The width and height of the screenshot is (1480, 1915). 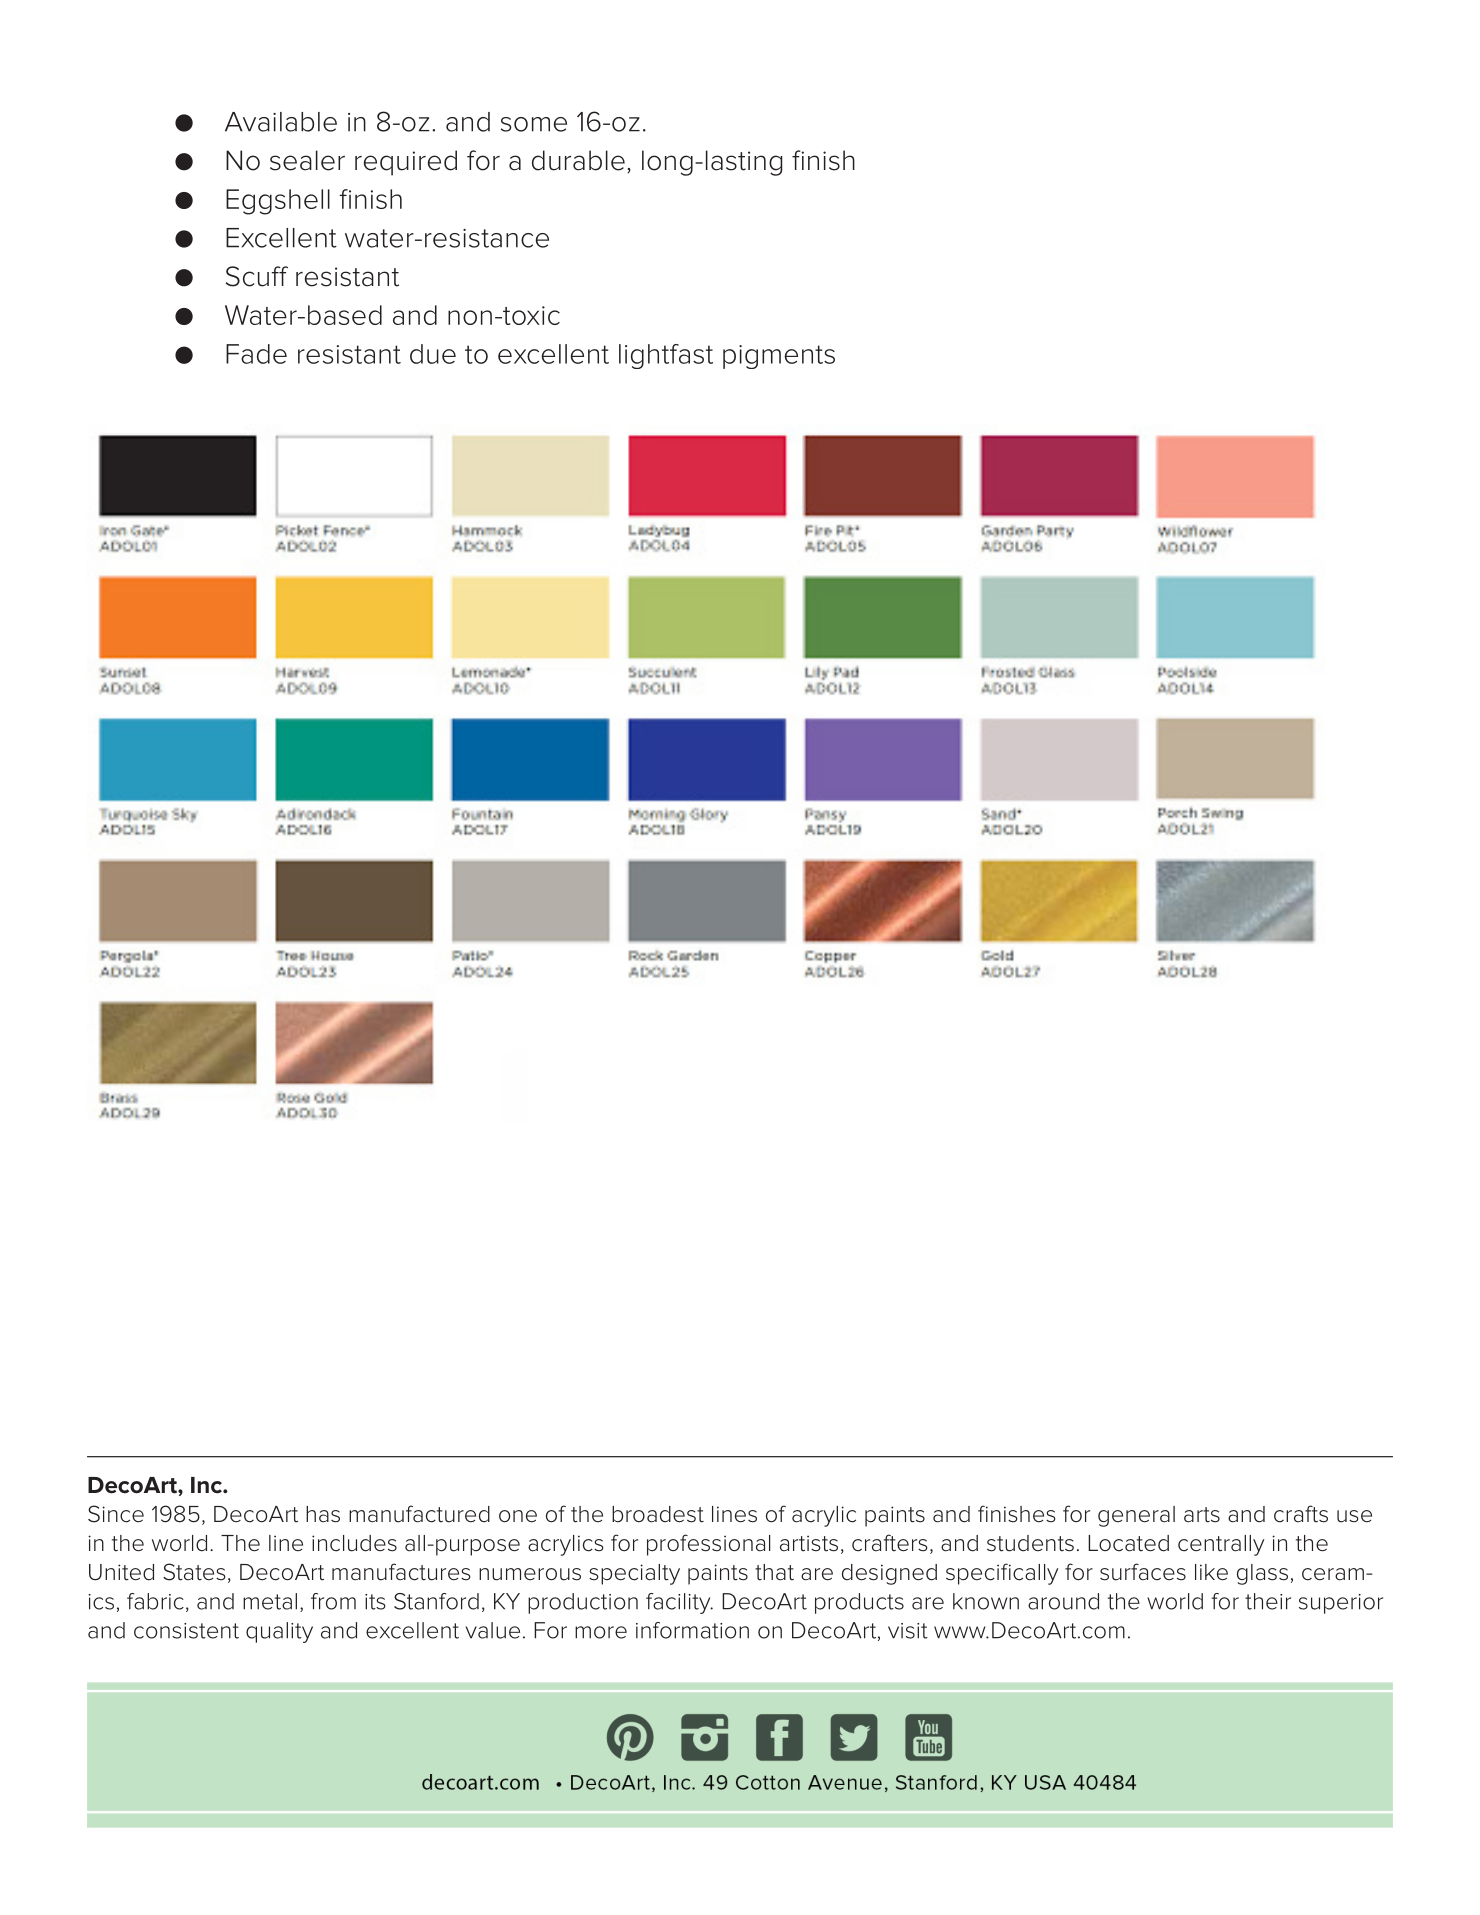 I want to click on due, so click(x=433, y=354).
